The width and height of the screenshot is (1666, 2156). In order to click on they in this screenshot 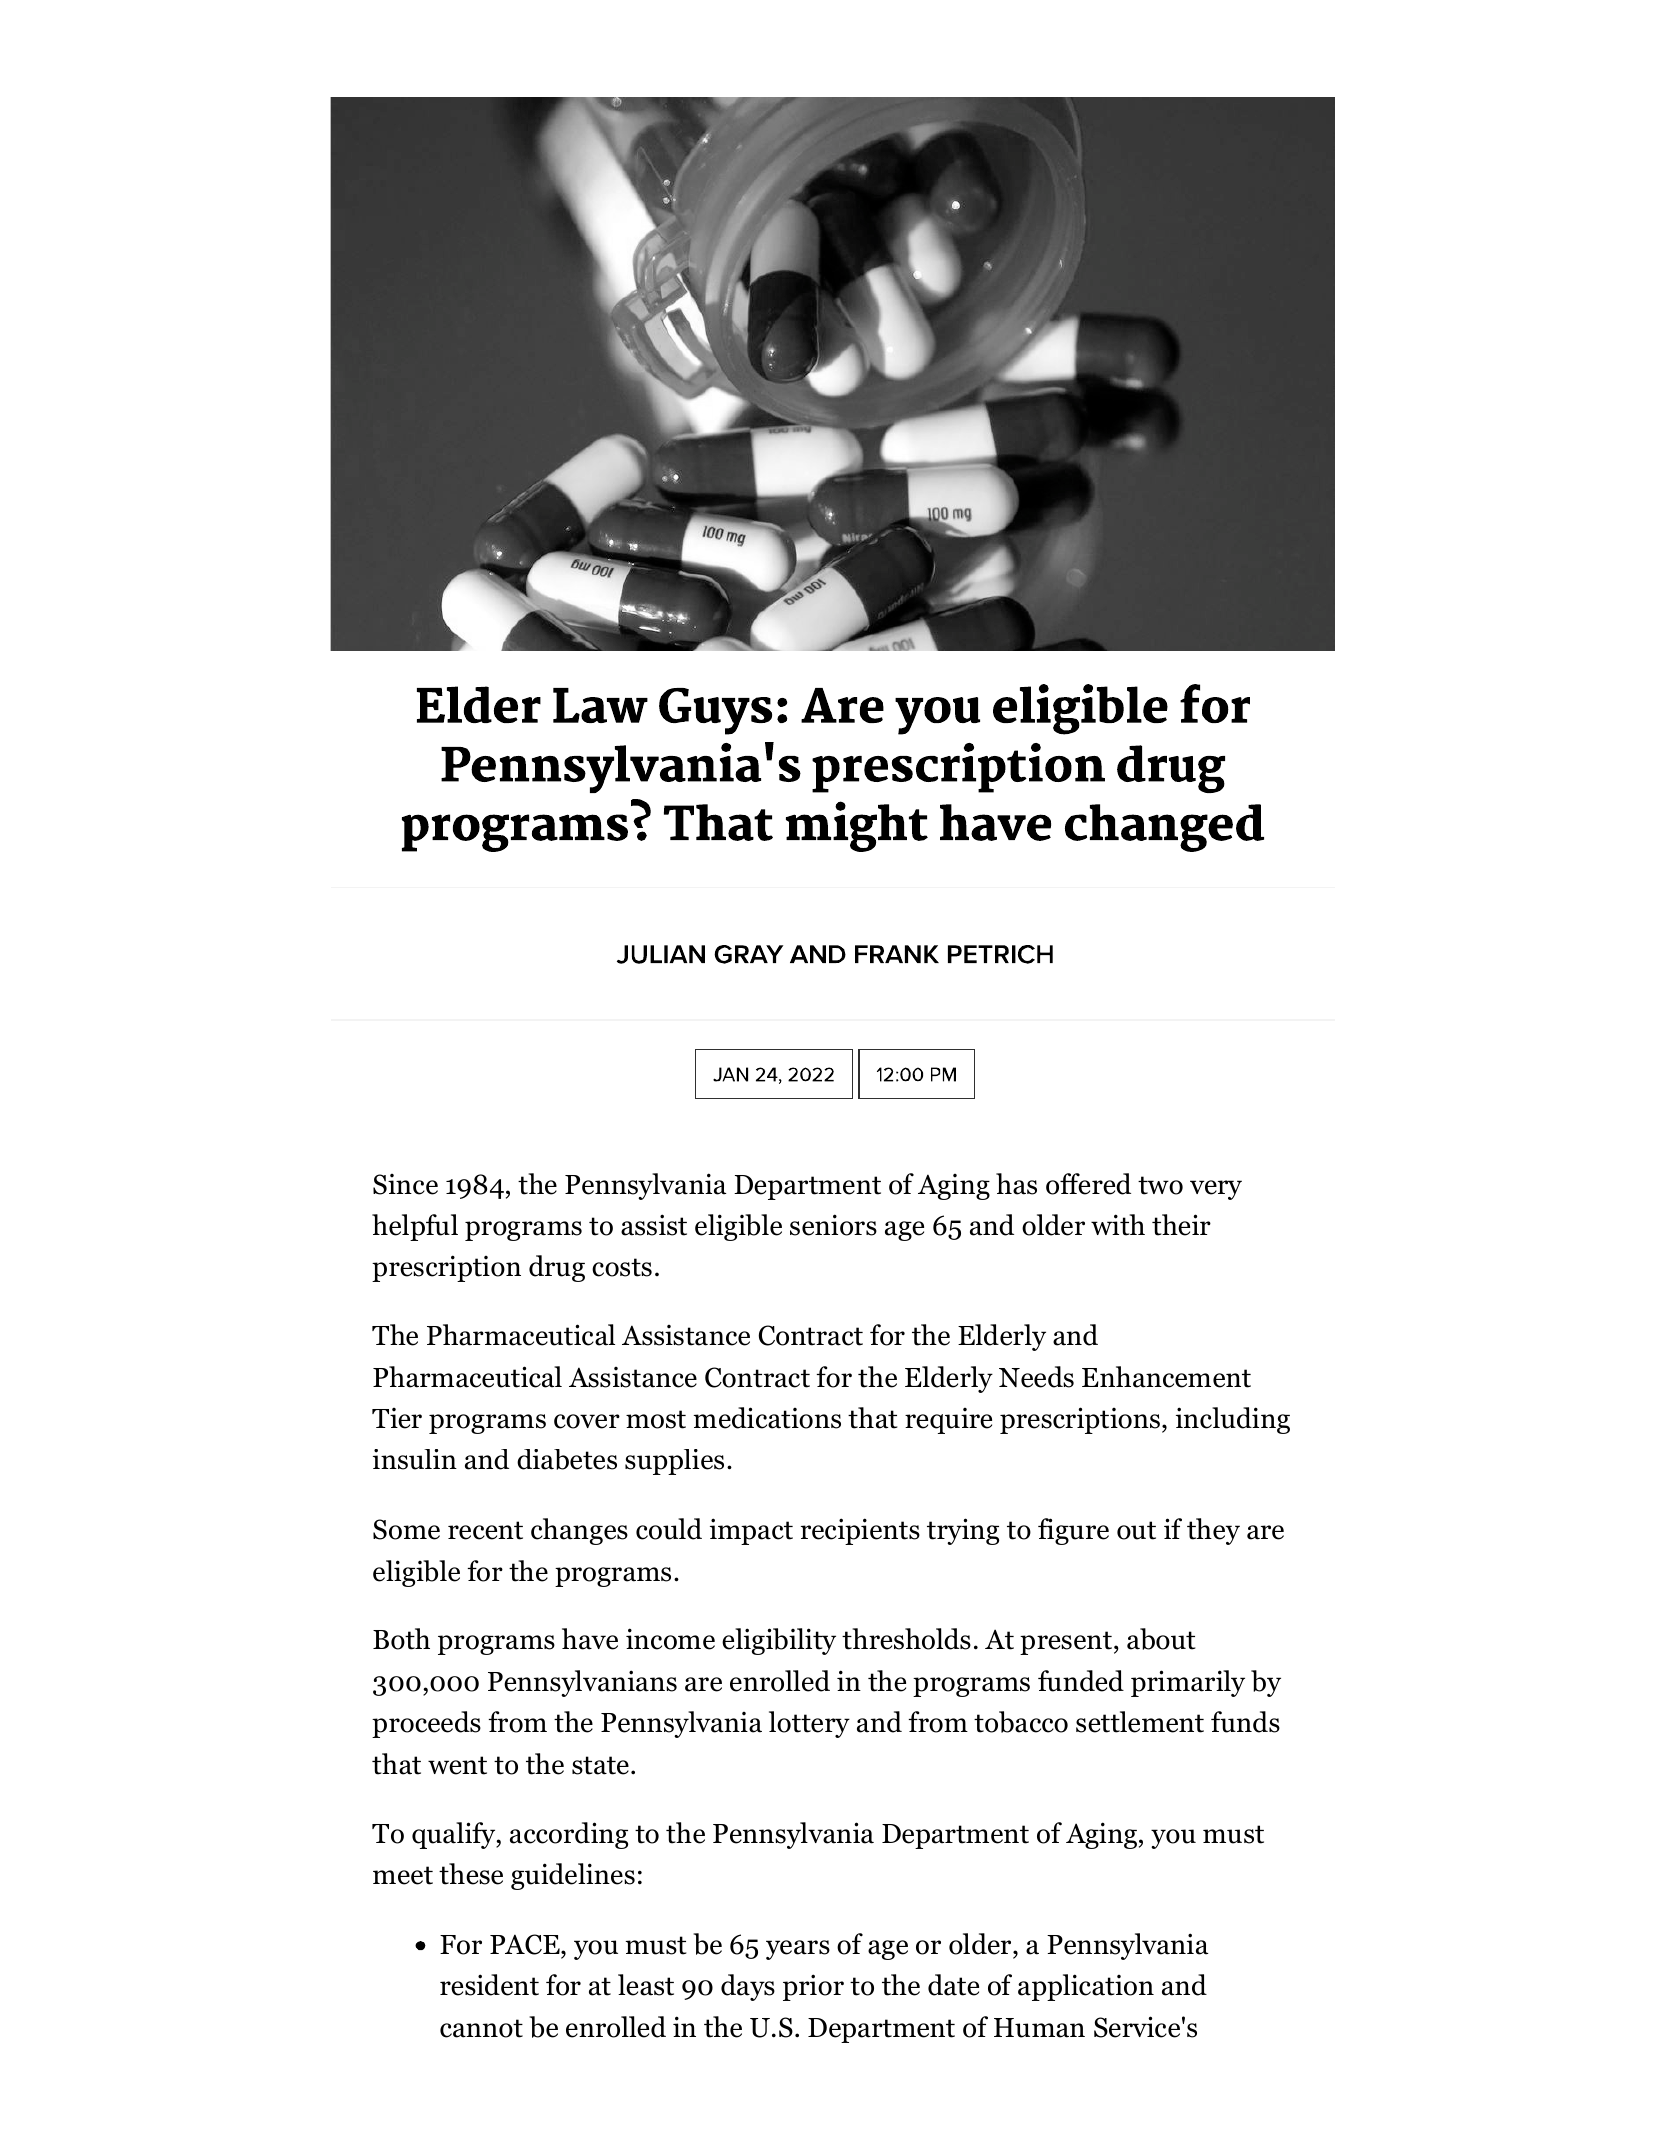, I will do `click(1213, 1531)`.
